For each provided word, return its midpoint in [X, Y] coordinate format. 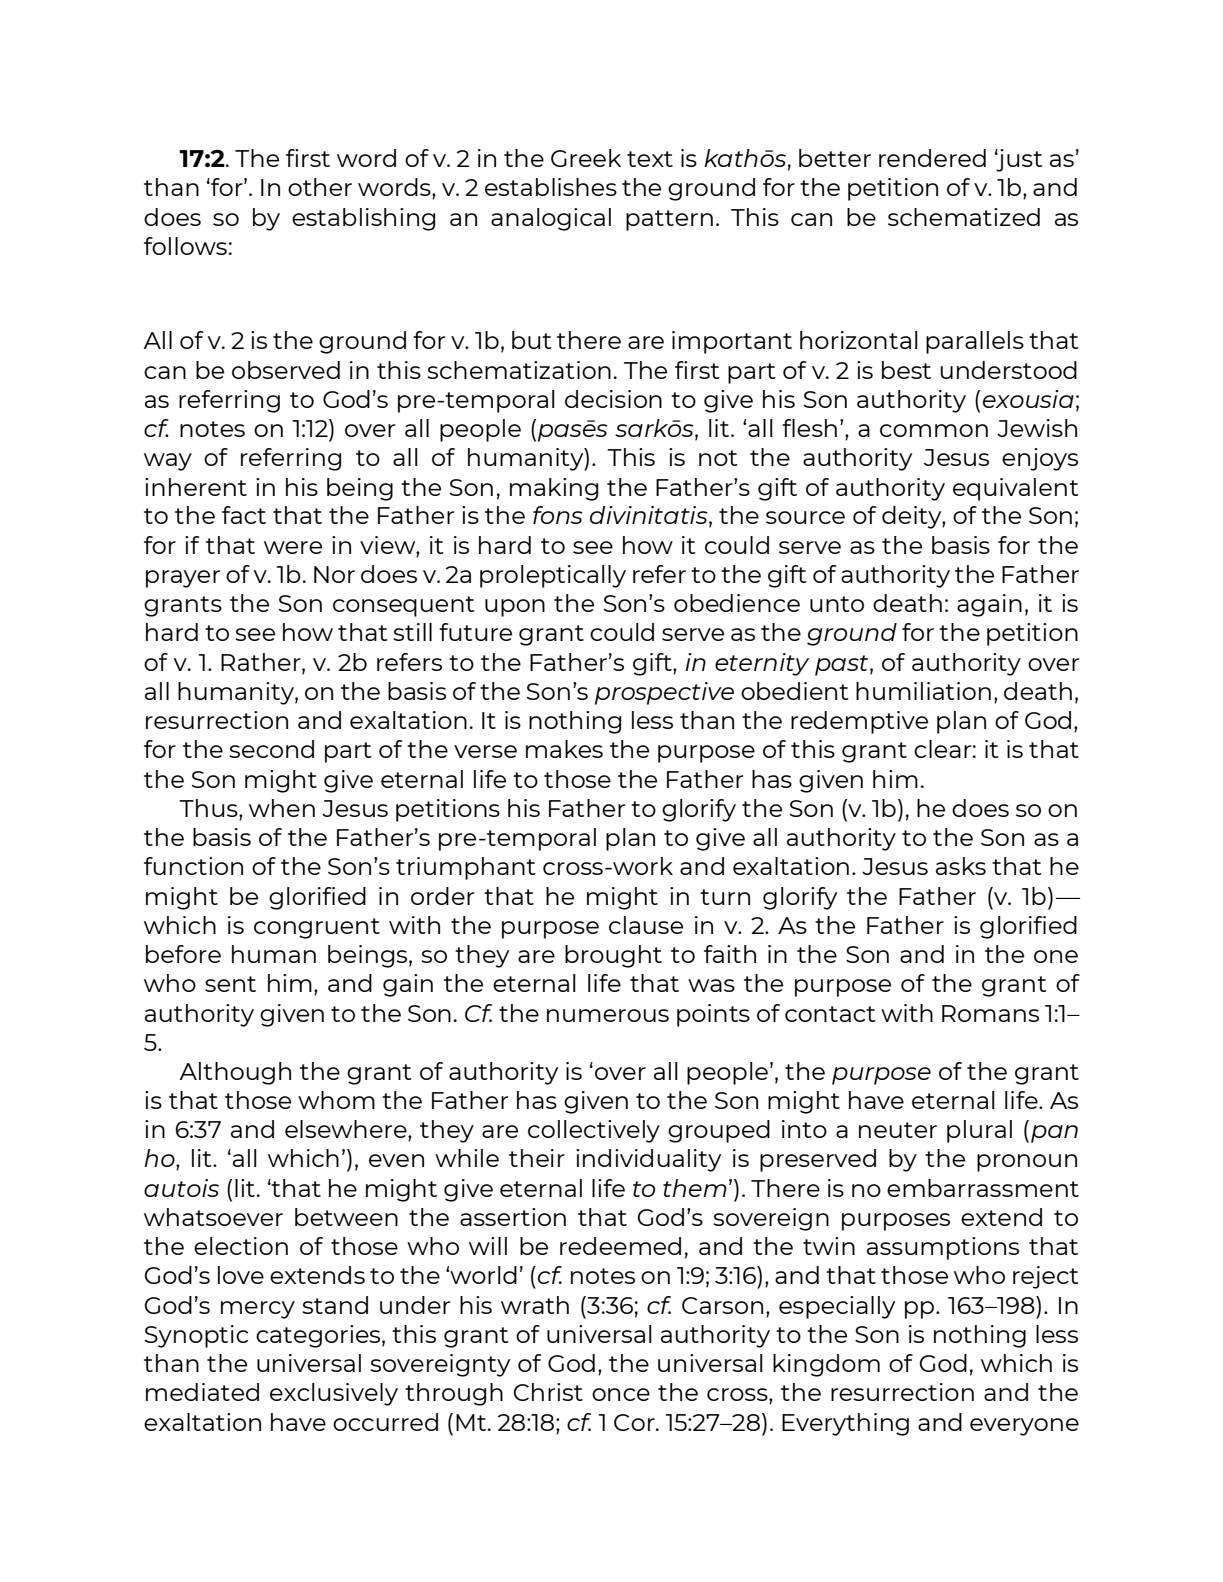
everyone [1024, 1427]
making [554, 489]
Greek [586, 158]
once [621, 1394]
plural [979, 1131]
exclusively [334, 1394]
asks [961, 866]
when [282, 808]
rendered [932, 158]
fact [244, 515]
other [320, 187]
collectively [594, 1131]
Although [235, 1073]
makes [564, 749]
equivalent [1016, 489]
